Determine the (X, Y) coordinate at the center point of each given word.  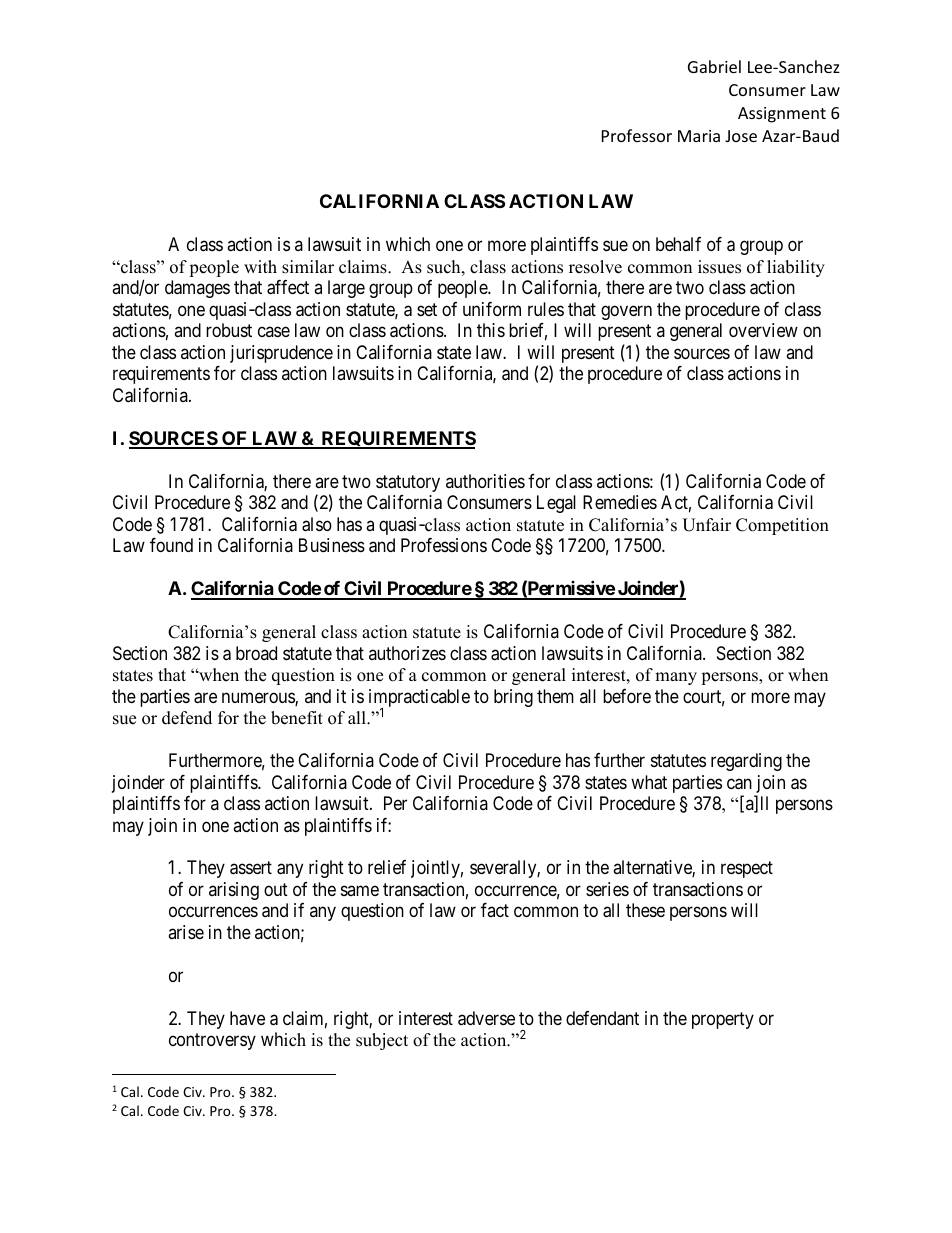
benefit (297, 718)
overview (763, 330)
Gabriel (714, 66)
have (247, 1018)
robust (229, 330)
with (260, 266)
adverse (486, 1018)
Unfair (706, 525)
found (171, 545)
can (739, 784)
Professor (637, 135)
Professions (444, 545)
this (491, 330)
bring (513, 698)
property (723, 1020)
